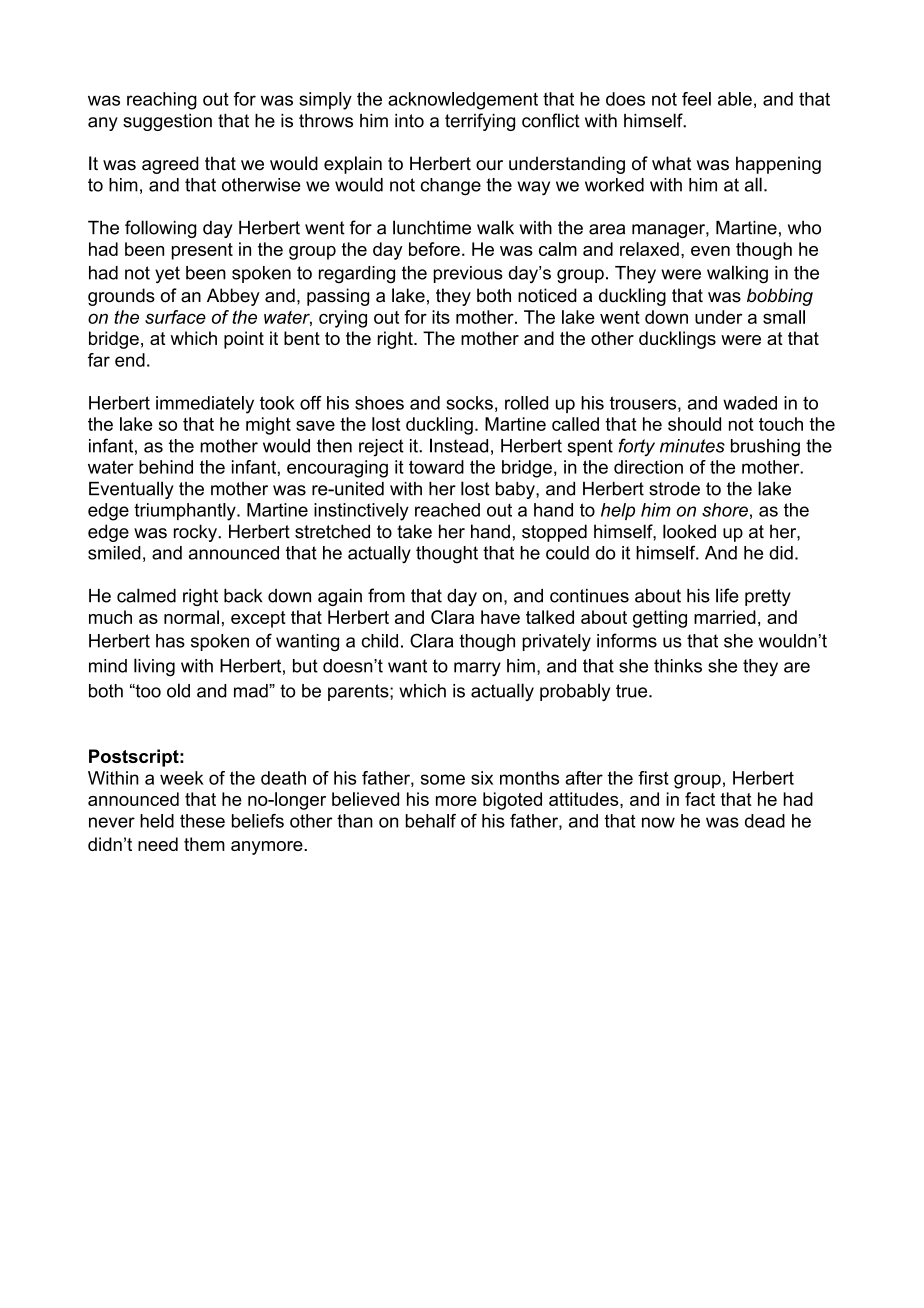 The image size is (924, 1308). Describe the element at coordinates (130, 360) in the image. I see `end` at that location.
